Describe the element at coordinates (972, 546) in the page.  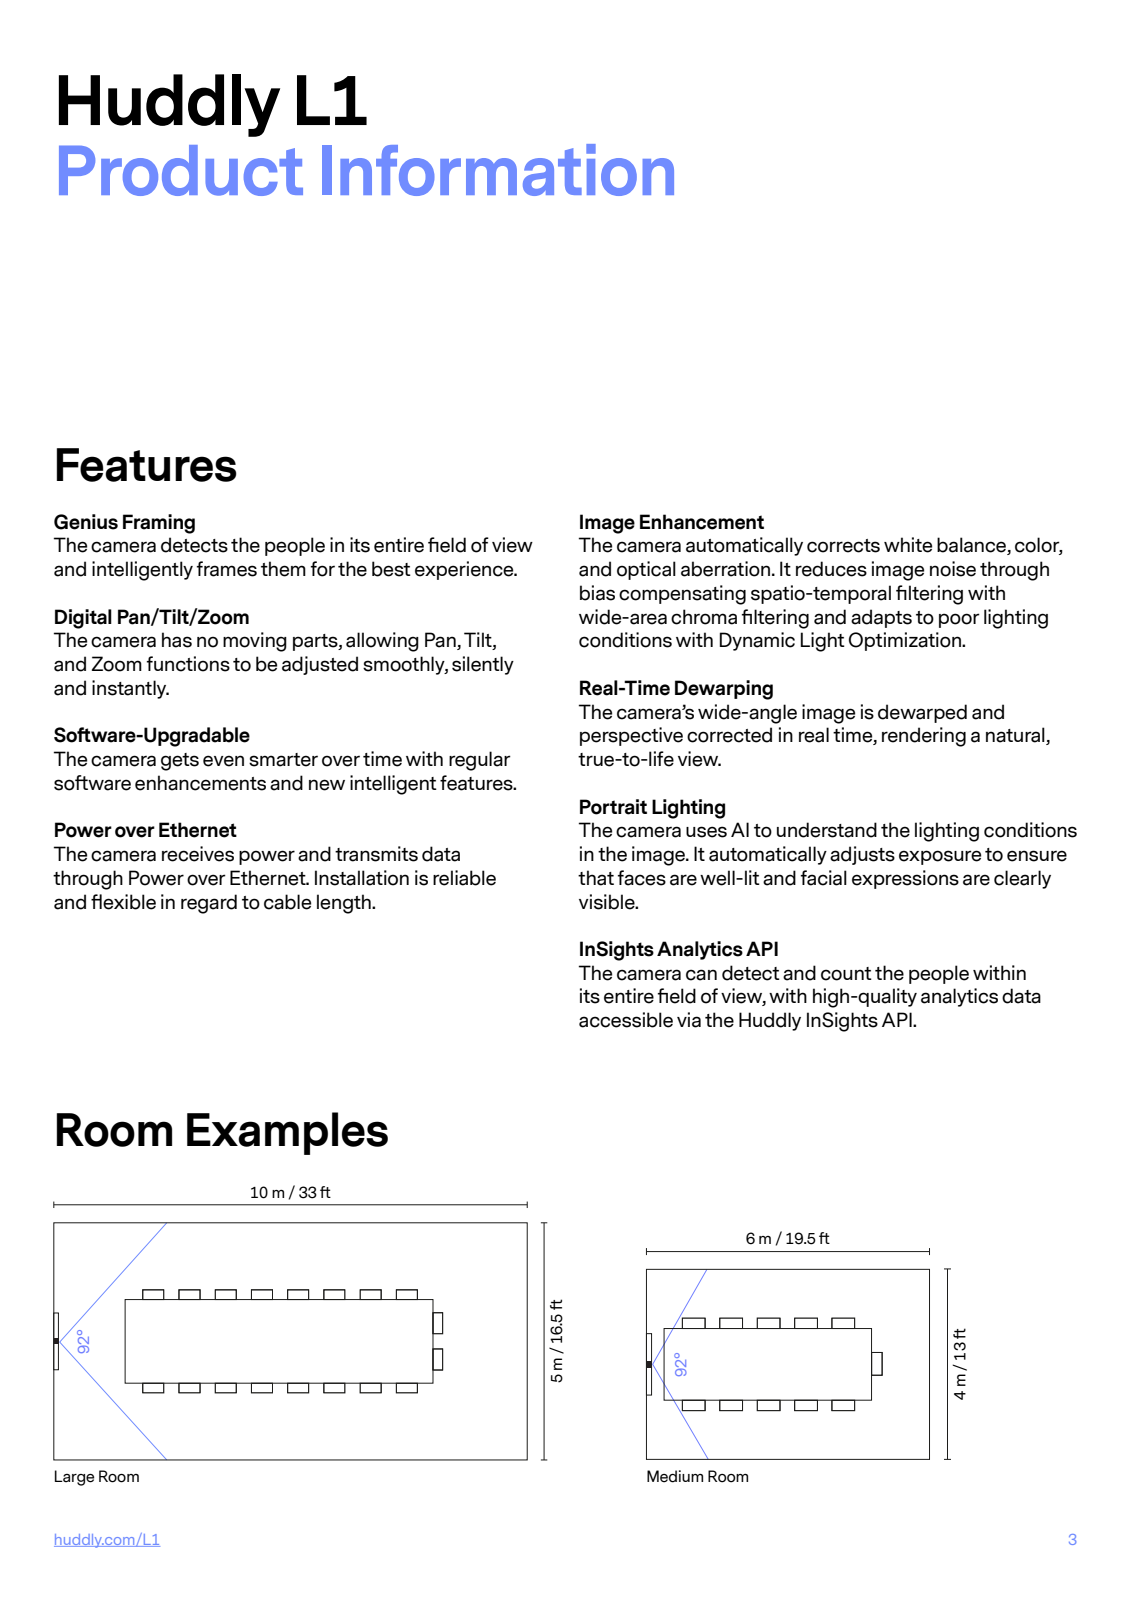
I see `balance` at that location.
